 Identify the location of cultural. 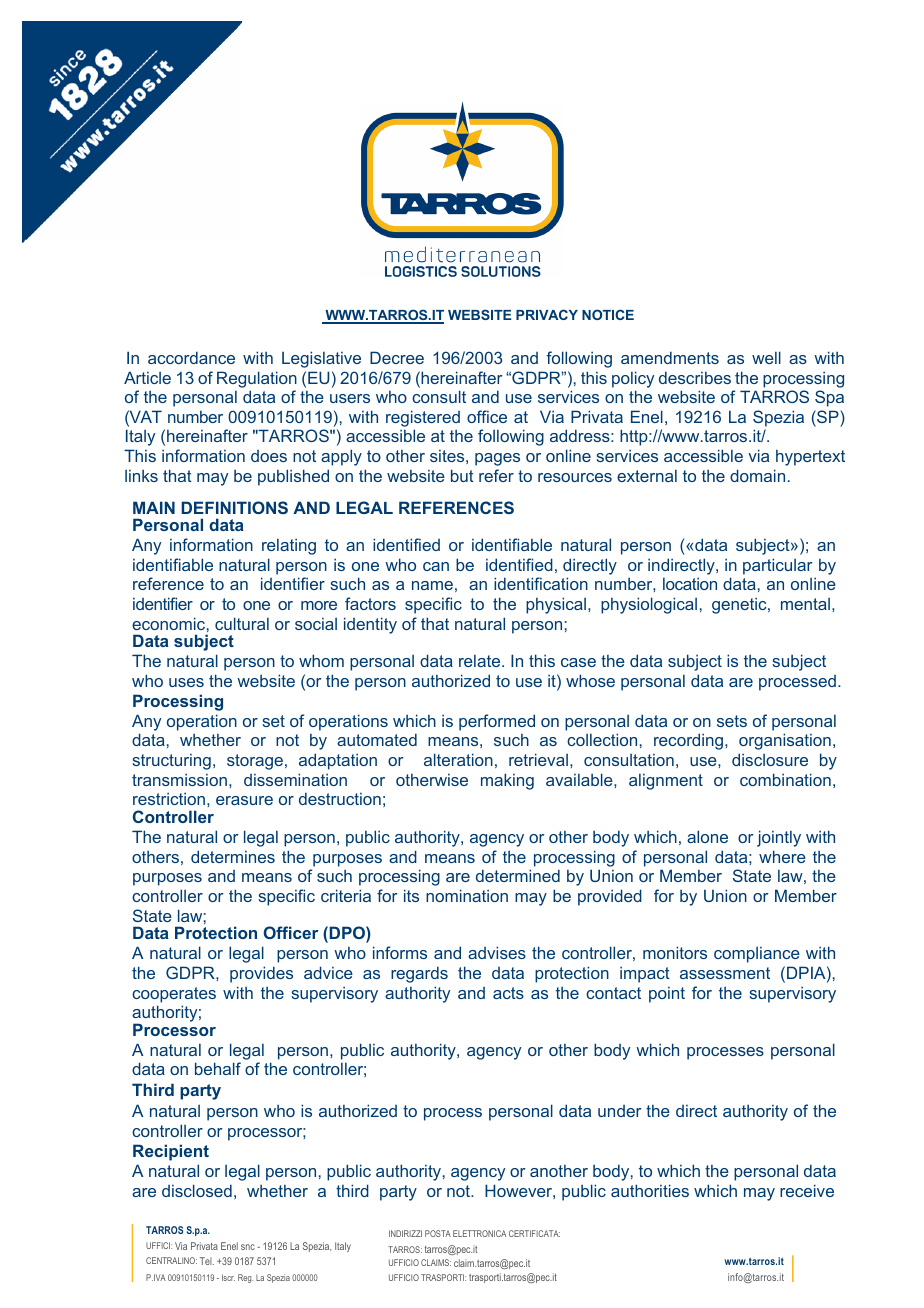
(242, 623).
